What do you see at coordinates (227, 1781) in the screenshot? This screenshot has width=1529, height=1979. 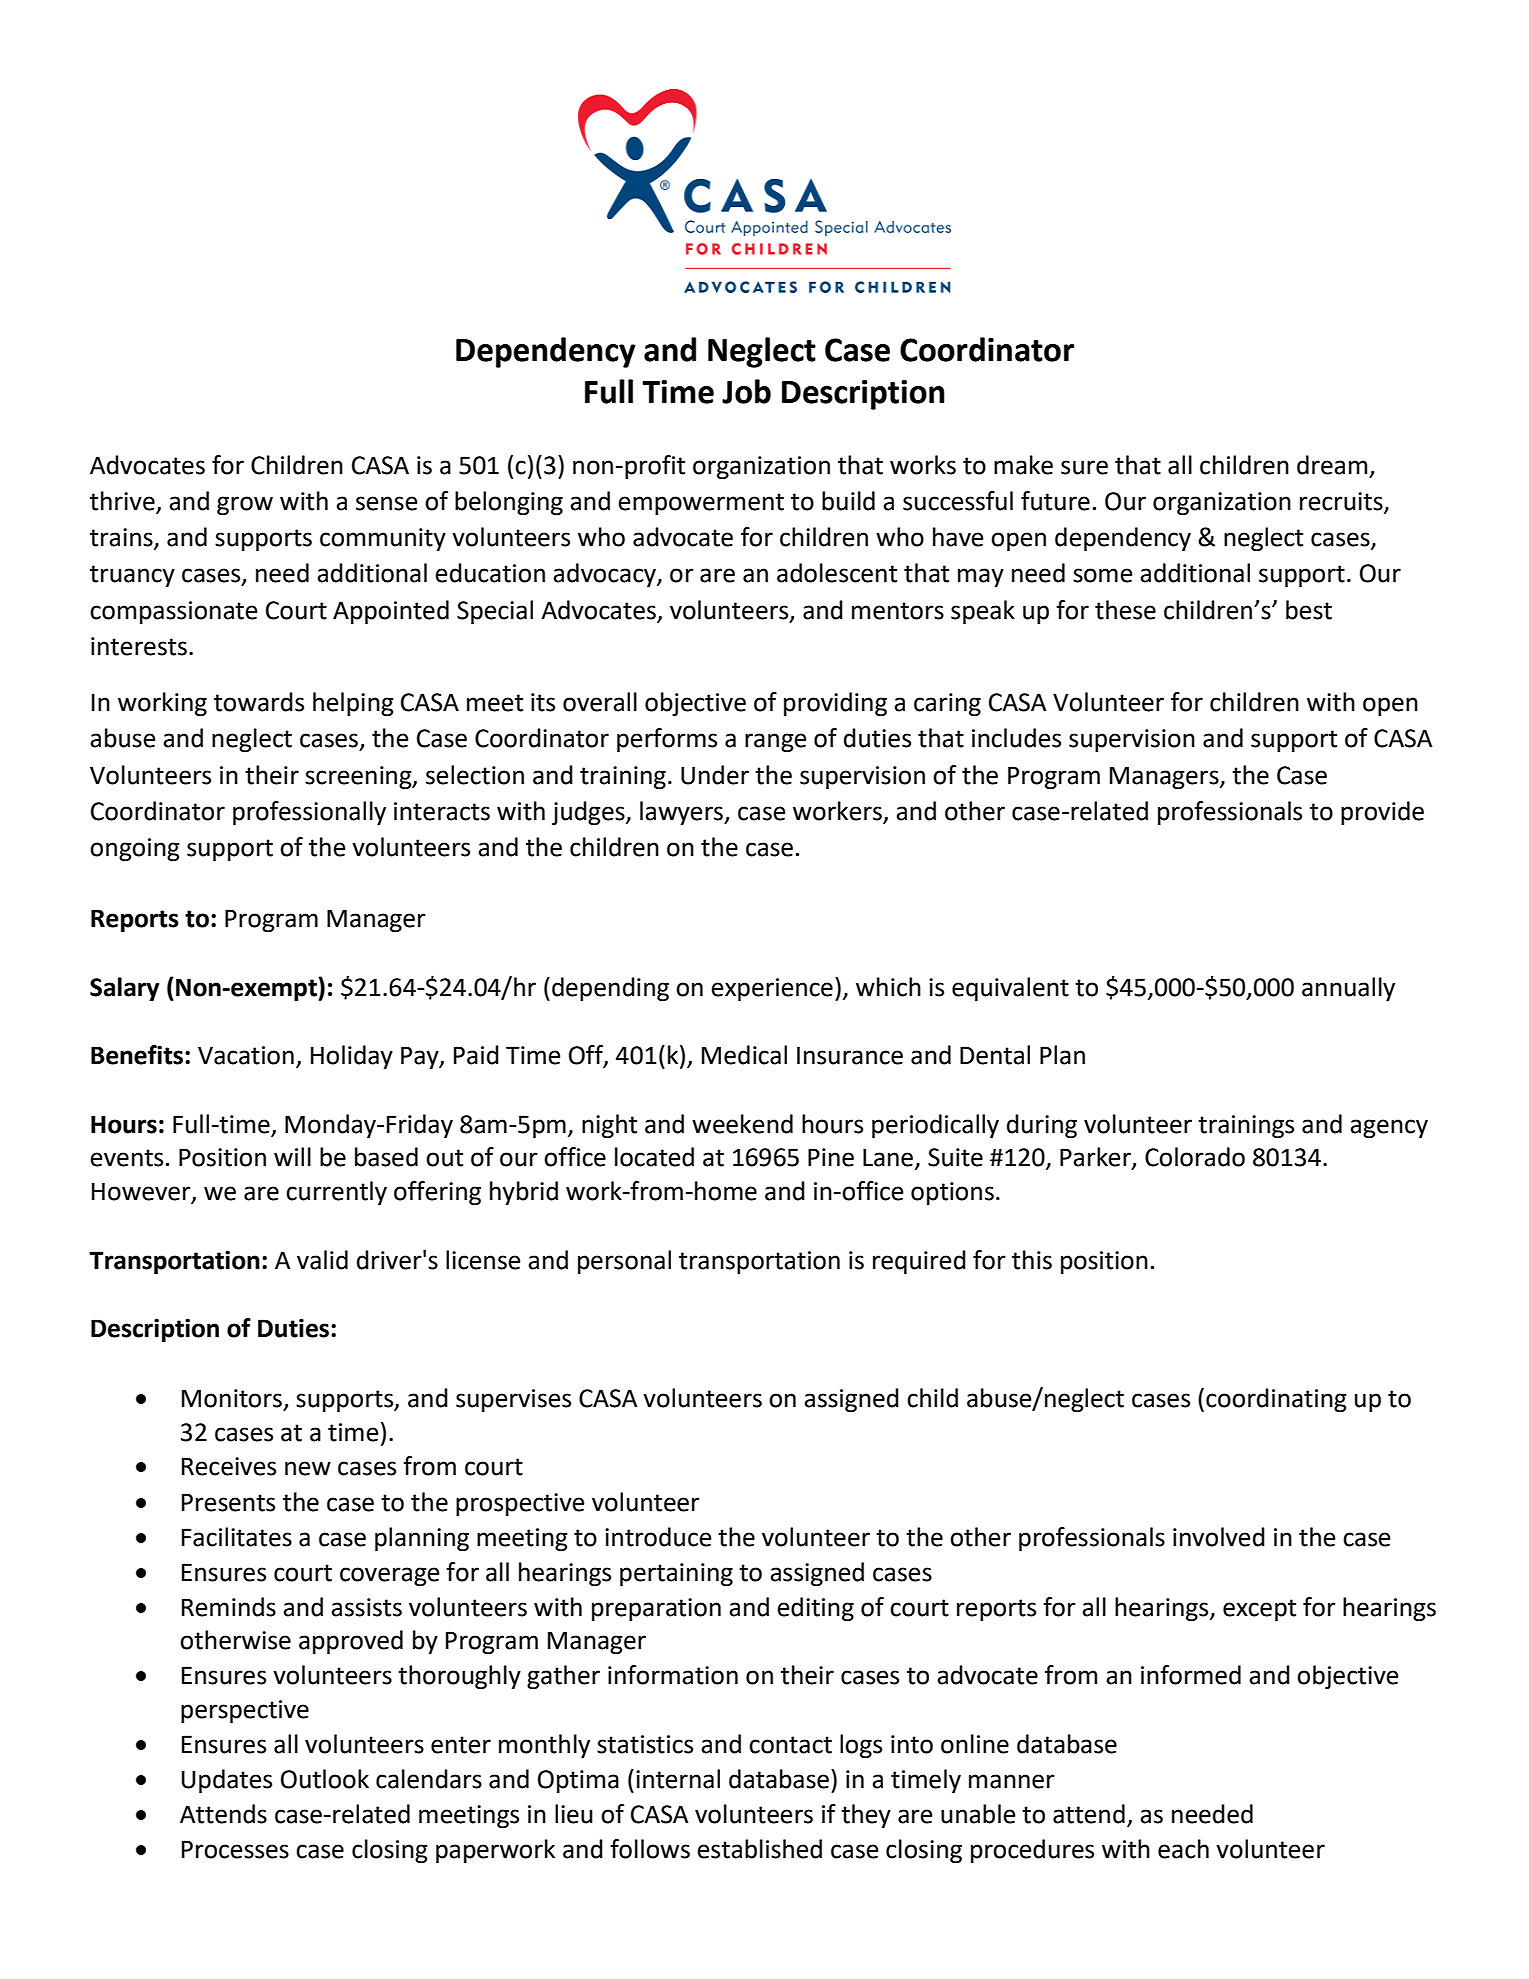 I see `Updates` at bounding box center [227, 1781].
